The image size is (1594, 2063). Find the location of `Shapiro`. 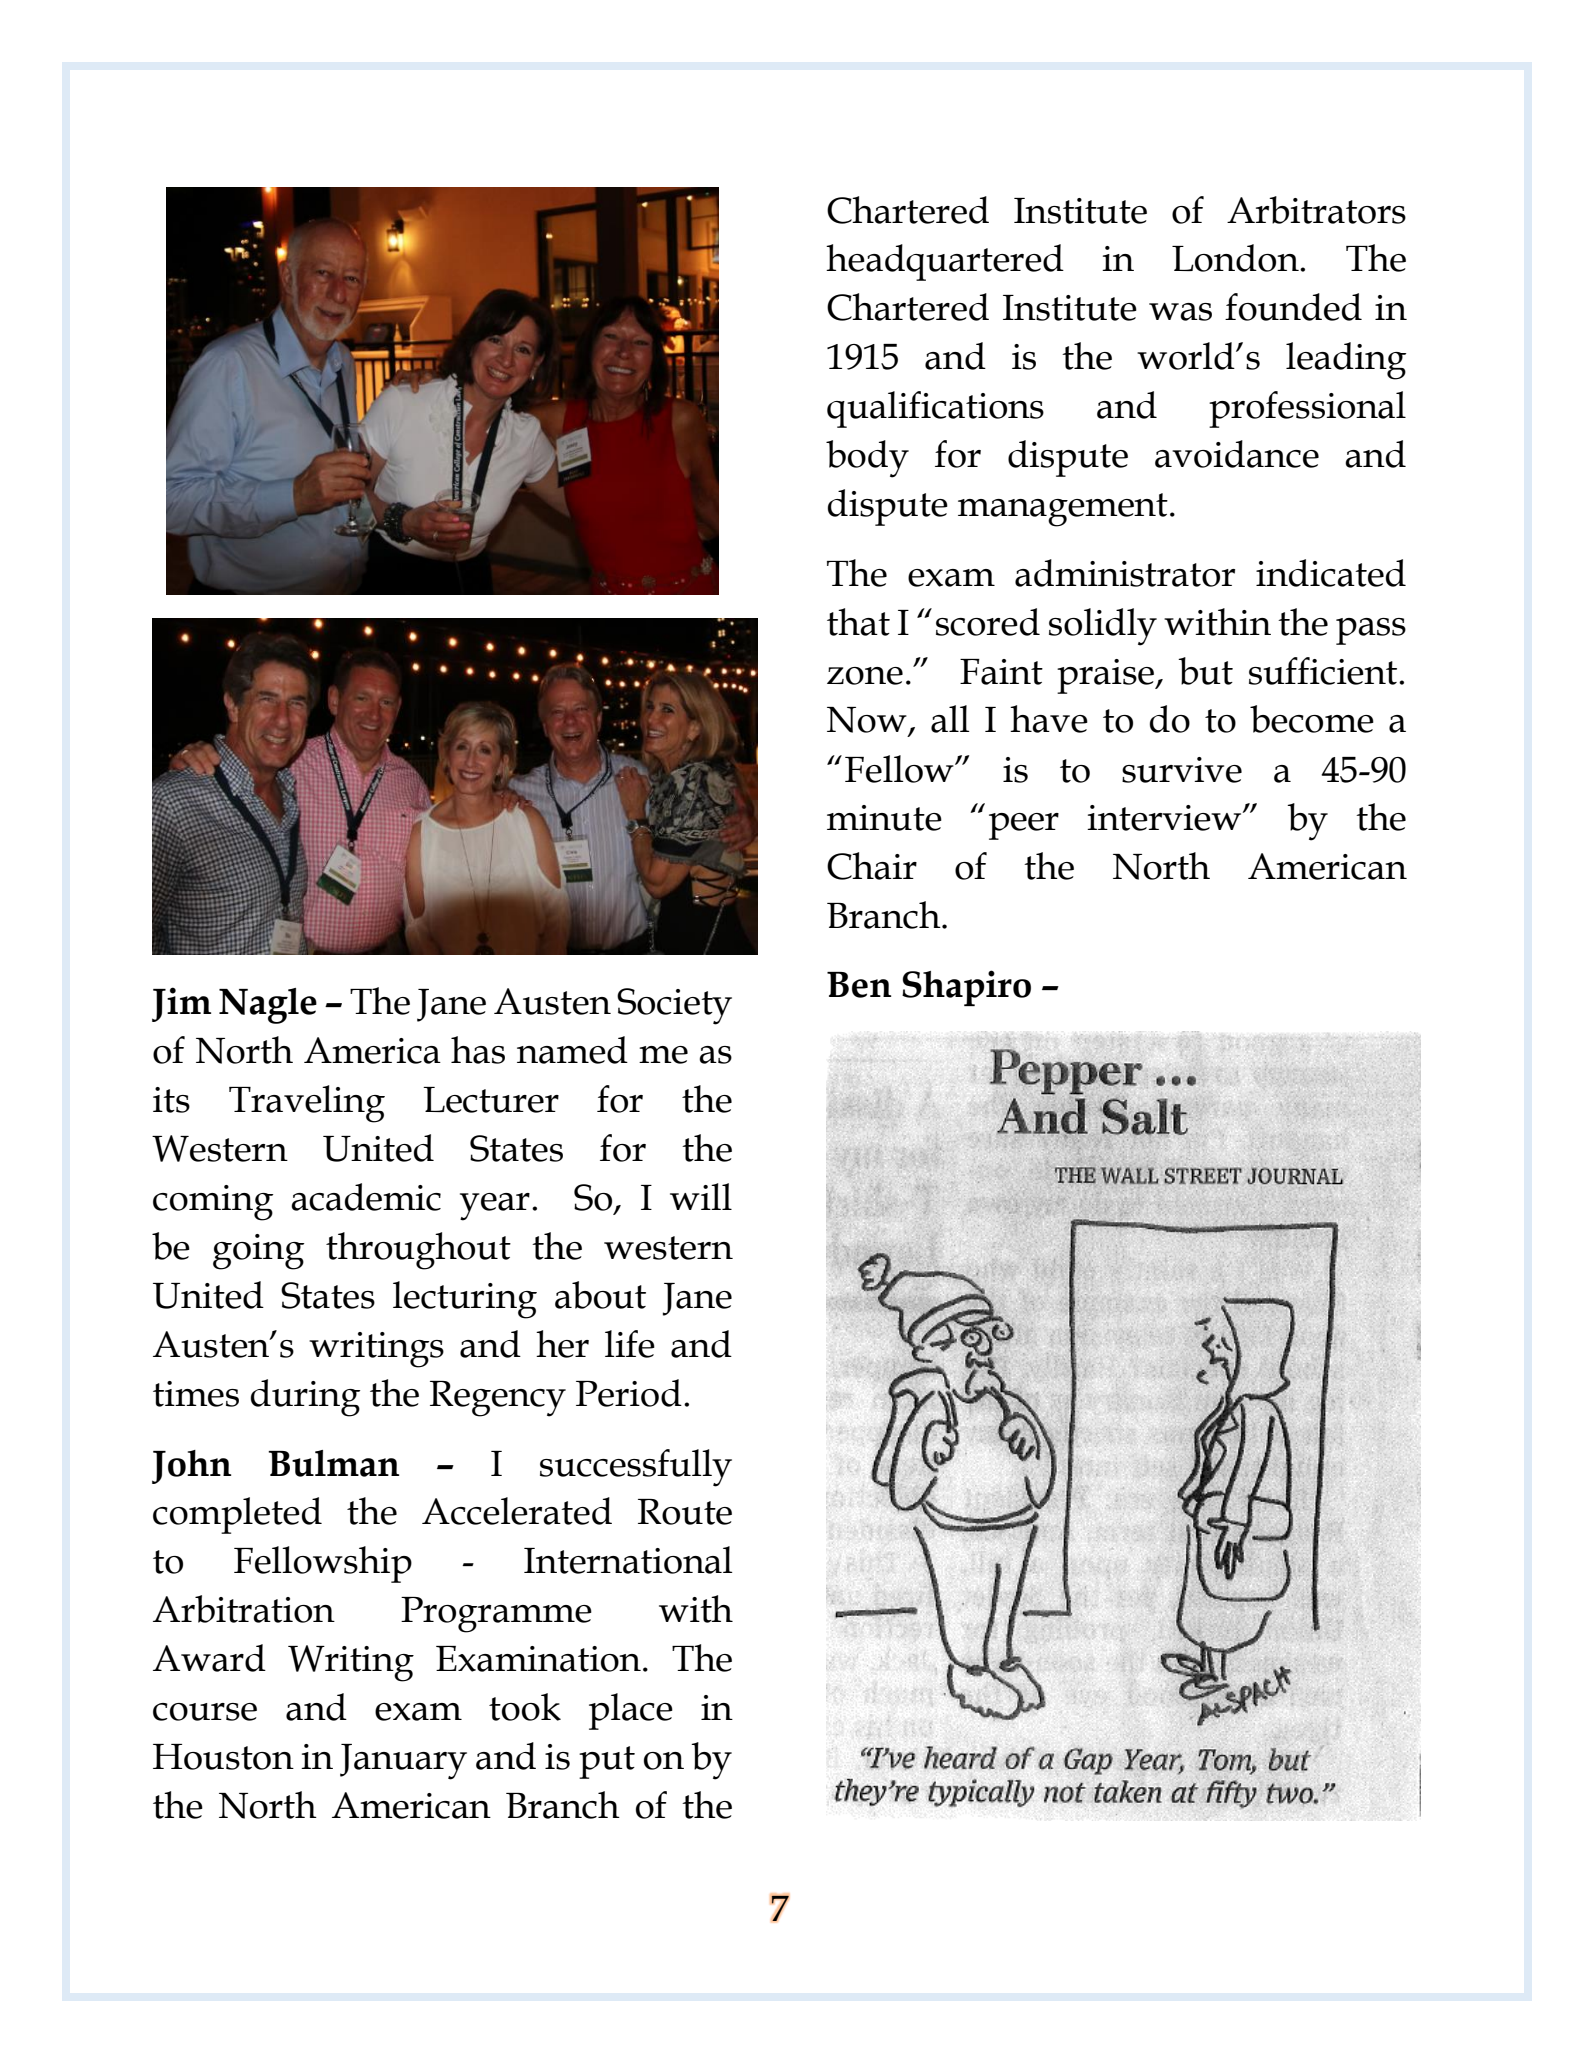

Shapiro is located at coordinates (966, 988).
